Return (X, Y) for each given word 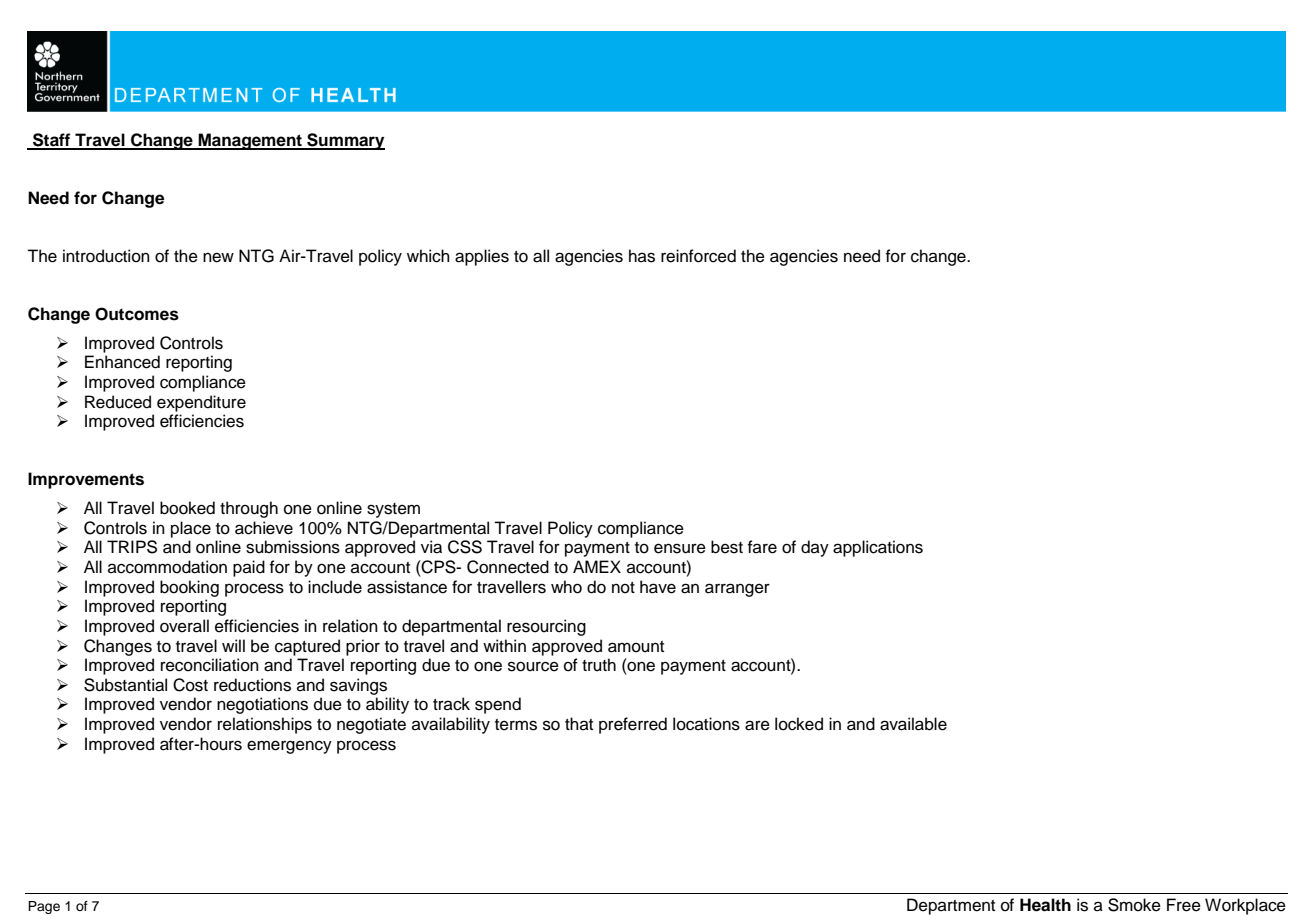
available (913, 724)
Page (44, 907)
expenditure (201, 403)
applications (878, 548)
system (393, 510)
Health (1045, 905)
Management (250, 141)
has (642, 256)
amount (636, 647)
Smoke (1134, 905)
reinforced (698, 256)
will (233, 645)
